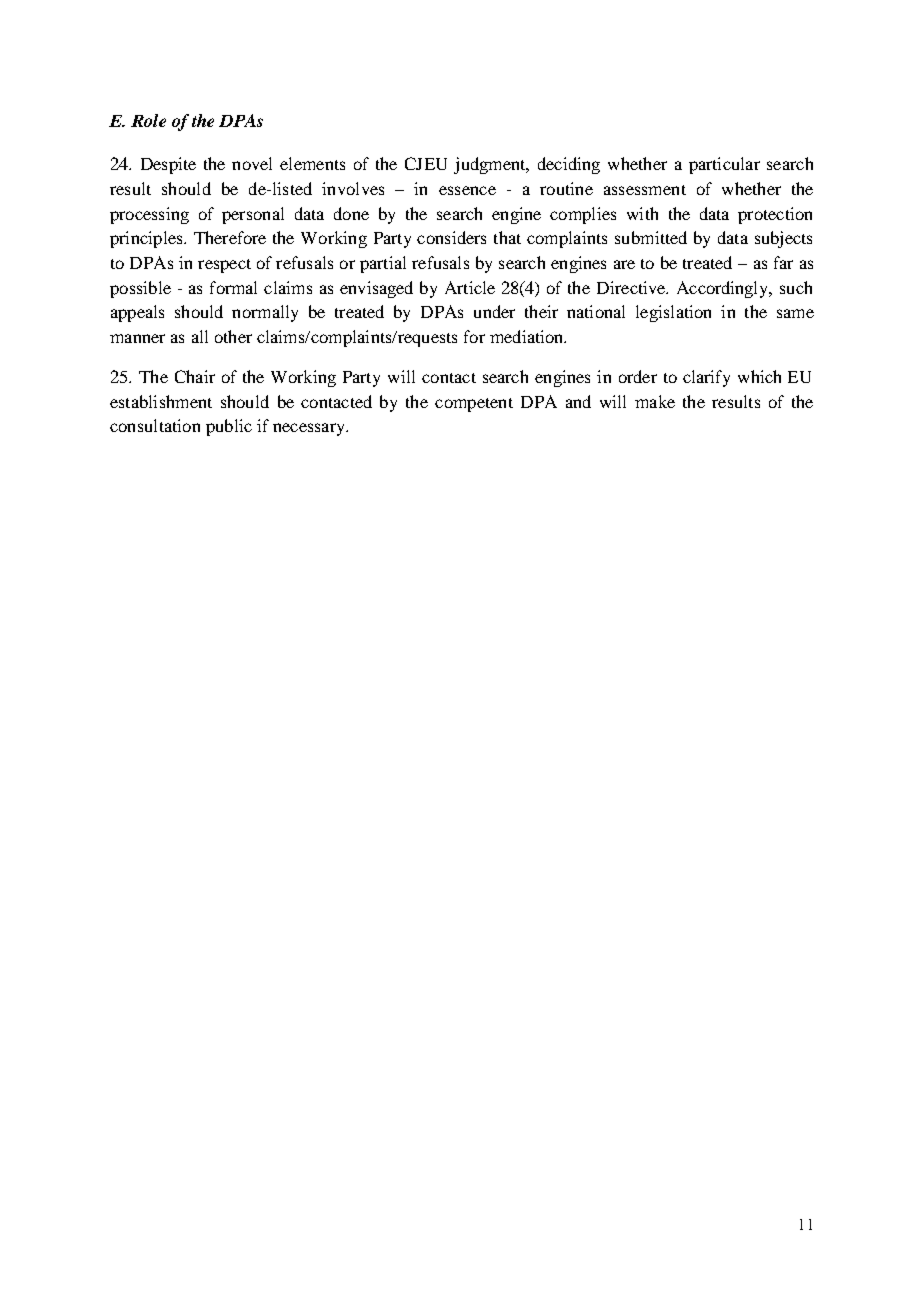 This screenshot has width=924, height=1308. What do you see at coordinates (528, 336) in the screenshot?
I see `mediation` at bounding box center [528, 336].
